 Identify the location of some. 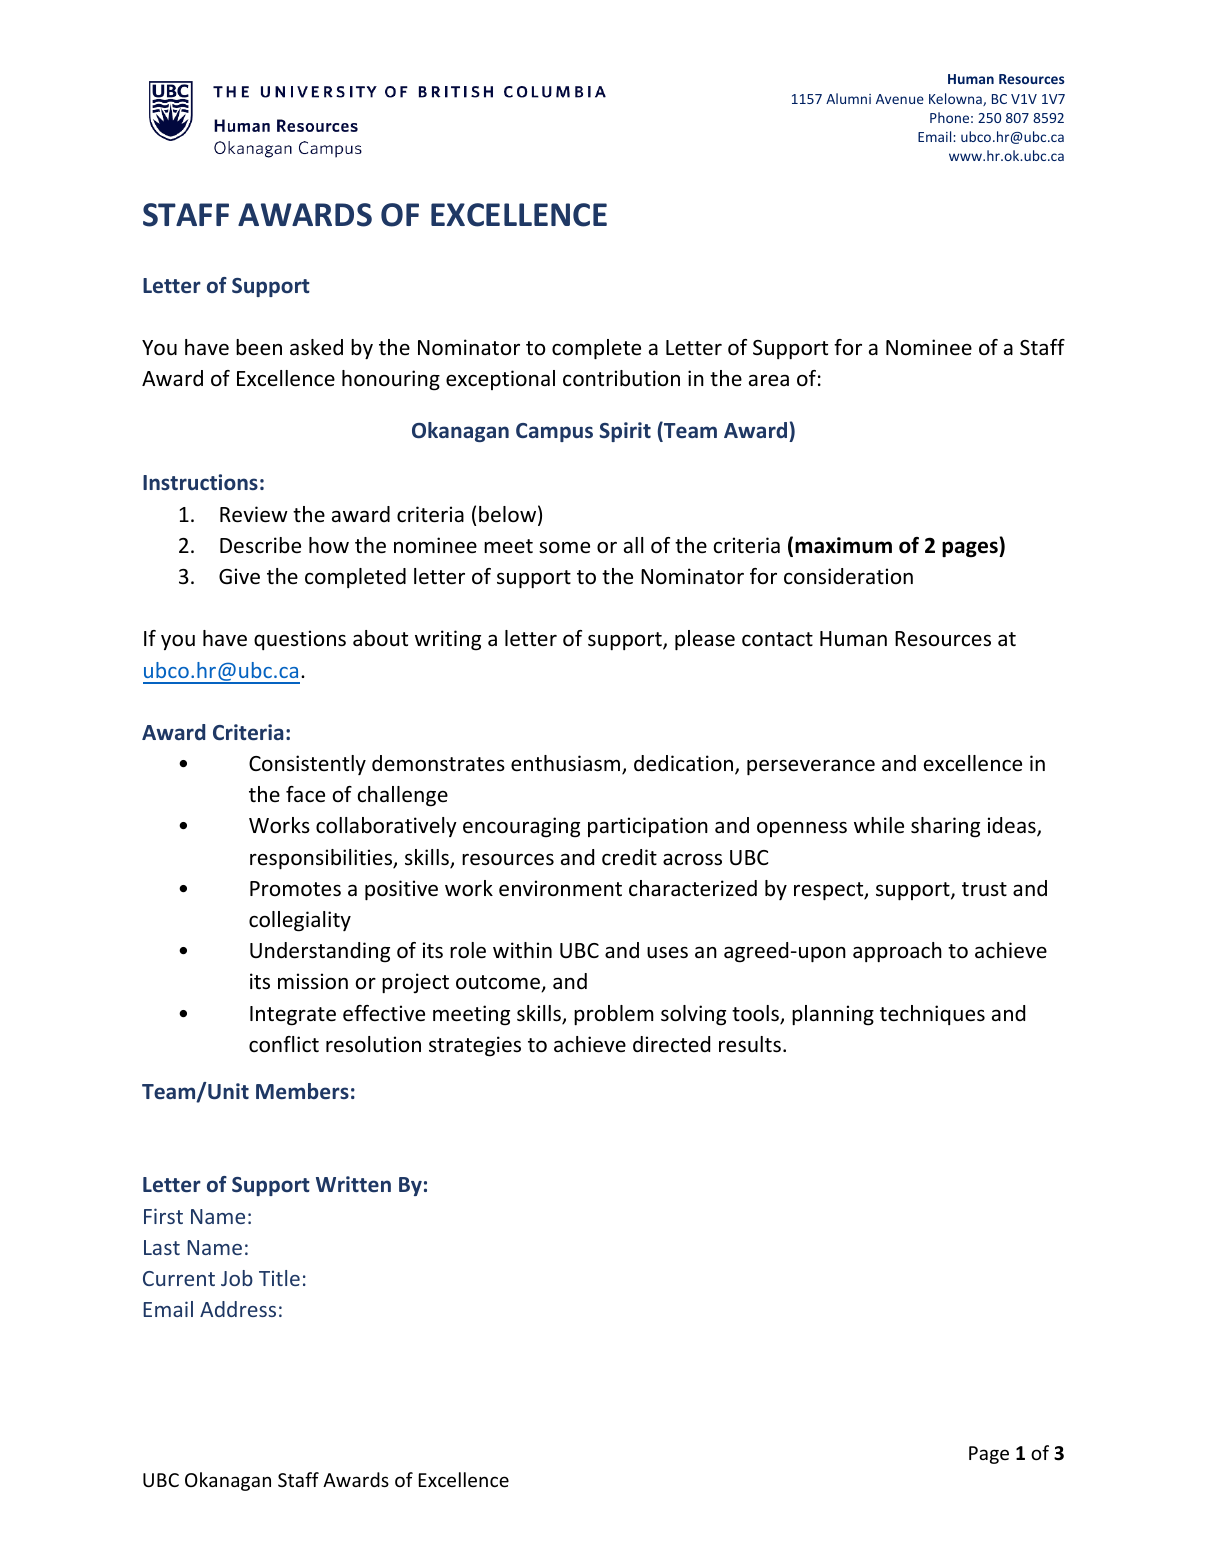
(564, 547).
